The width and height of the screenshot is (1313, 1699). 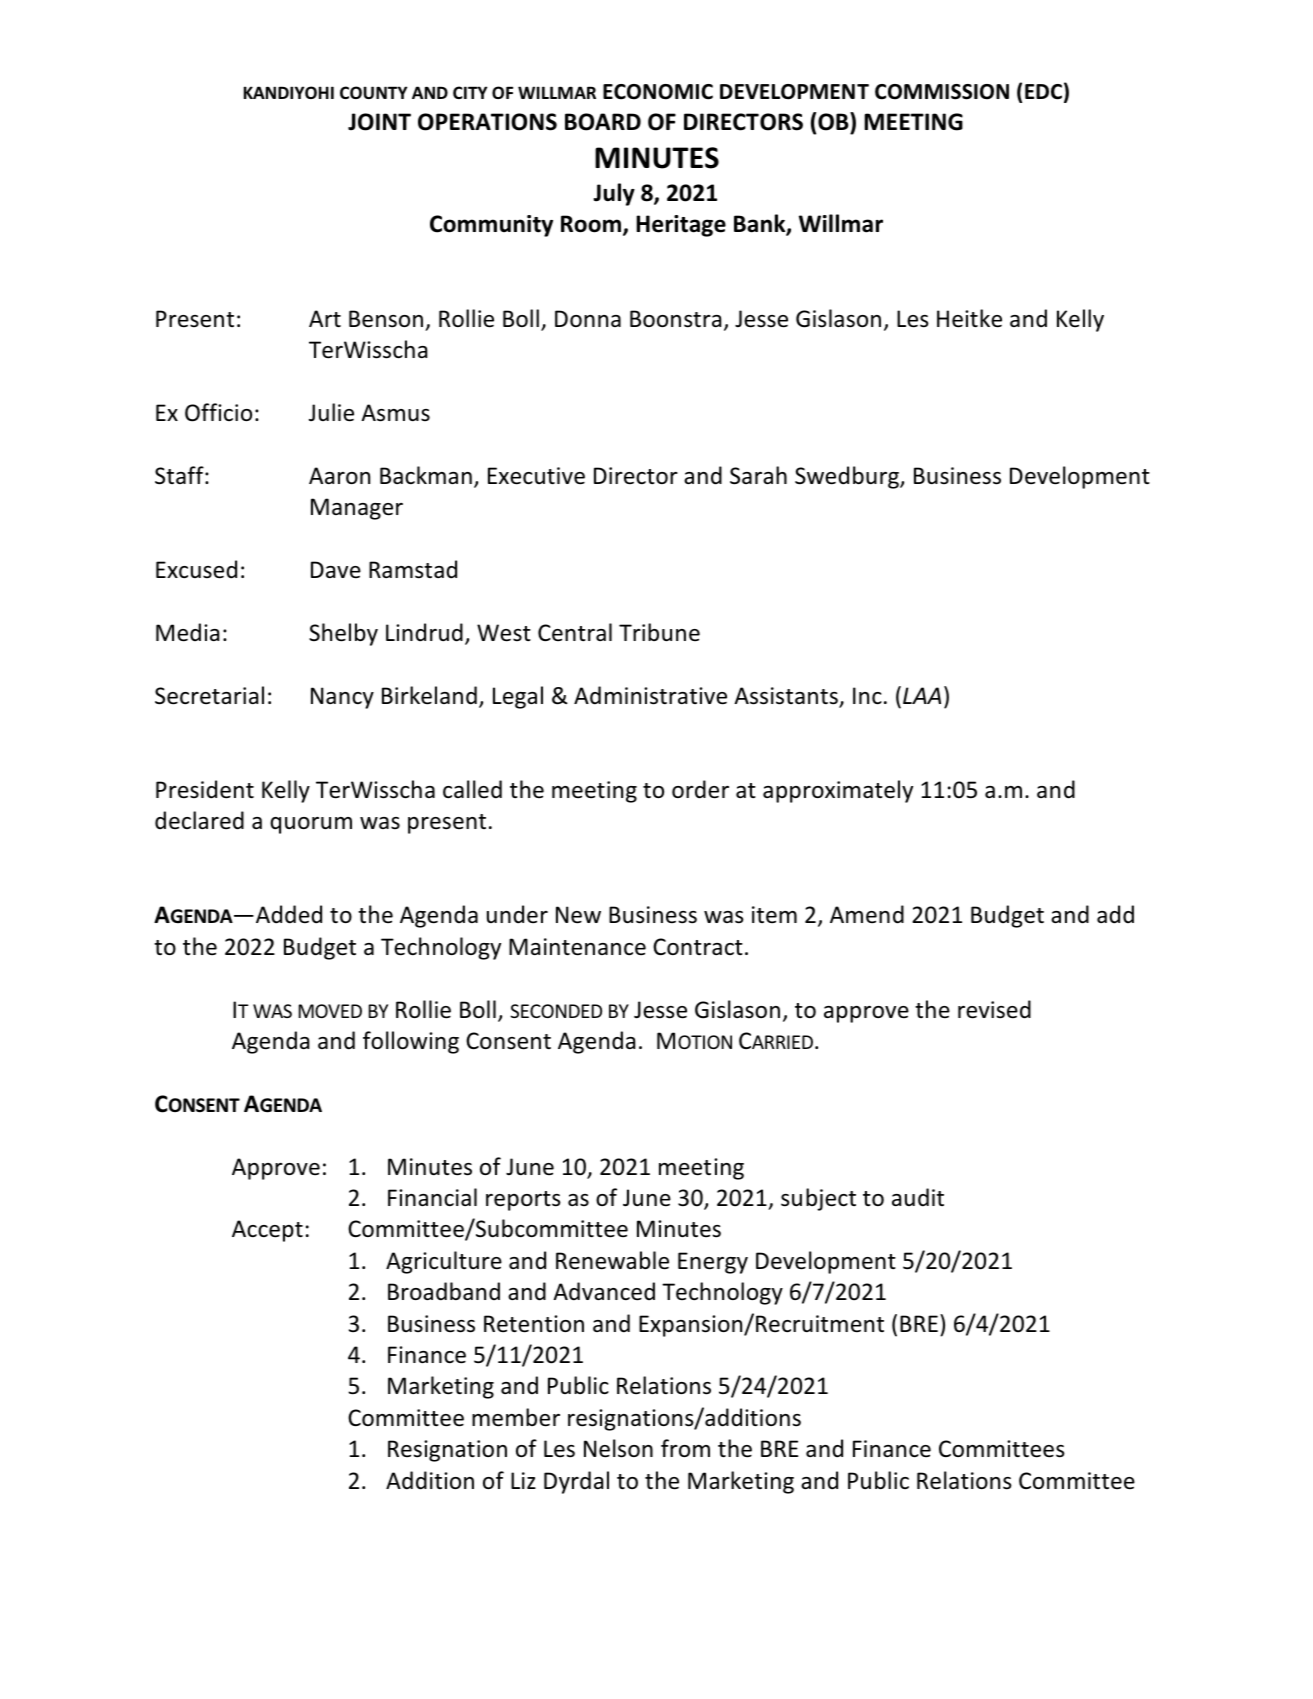 I want to click on COMMISSION, so click(x=942, y=92).
